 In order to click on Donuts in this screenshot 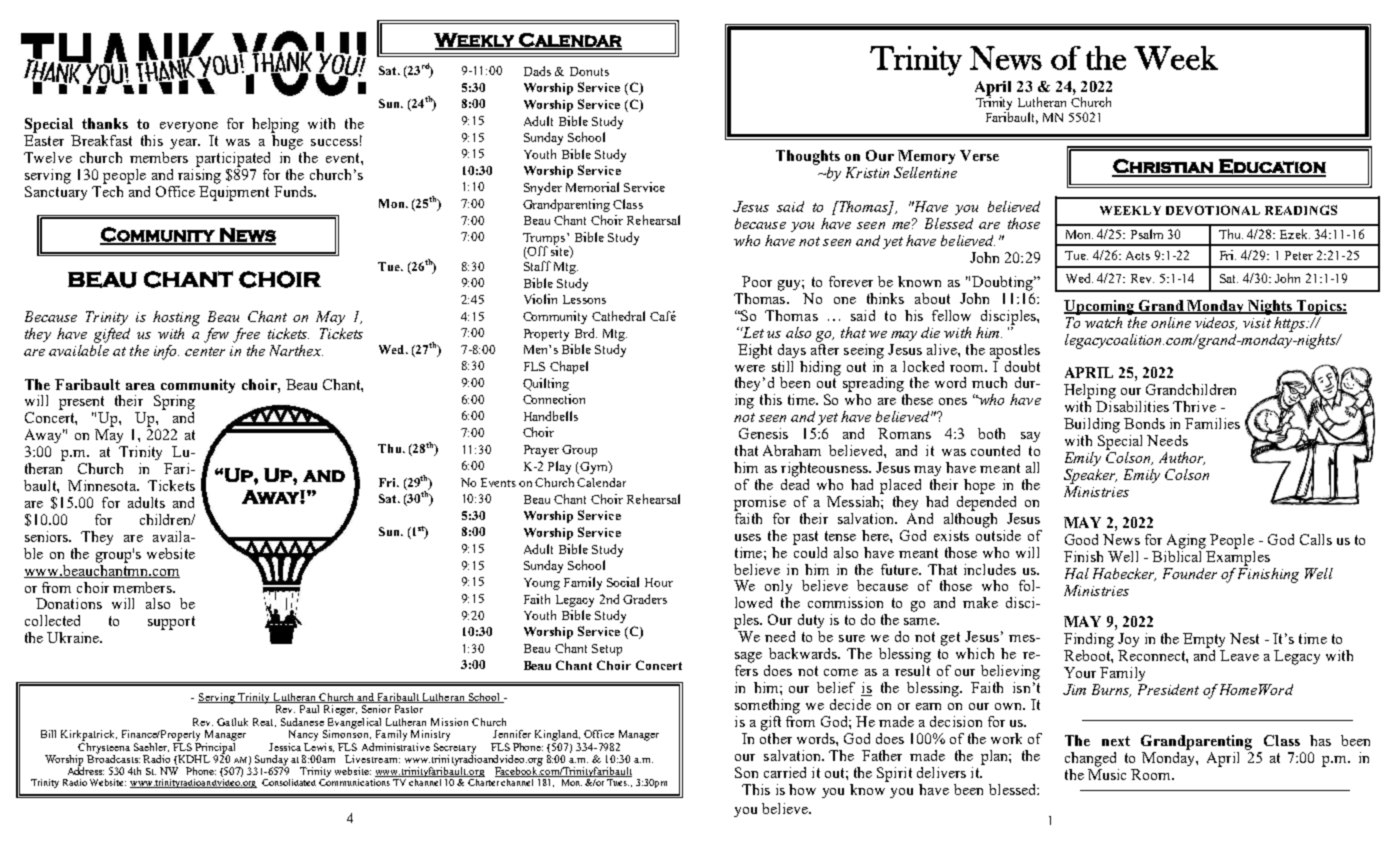, I will do `click(589, 71)`.
